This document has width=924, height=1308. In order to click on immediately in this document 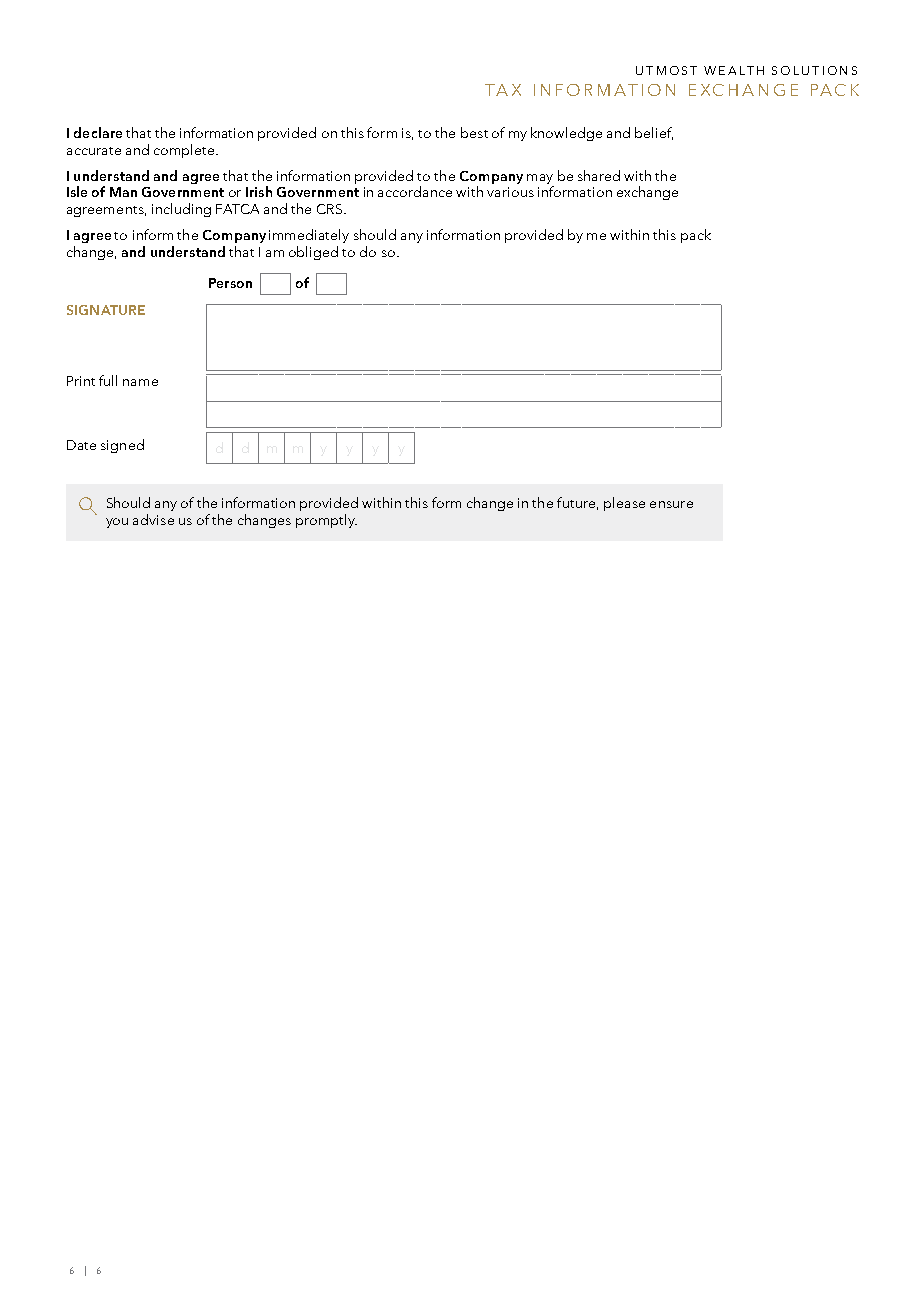, I will do `click(309, 236)`.
